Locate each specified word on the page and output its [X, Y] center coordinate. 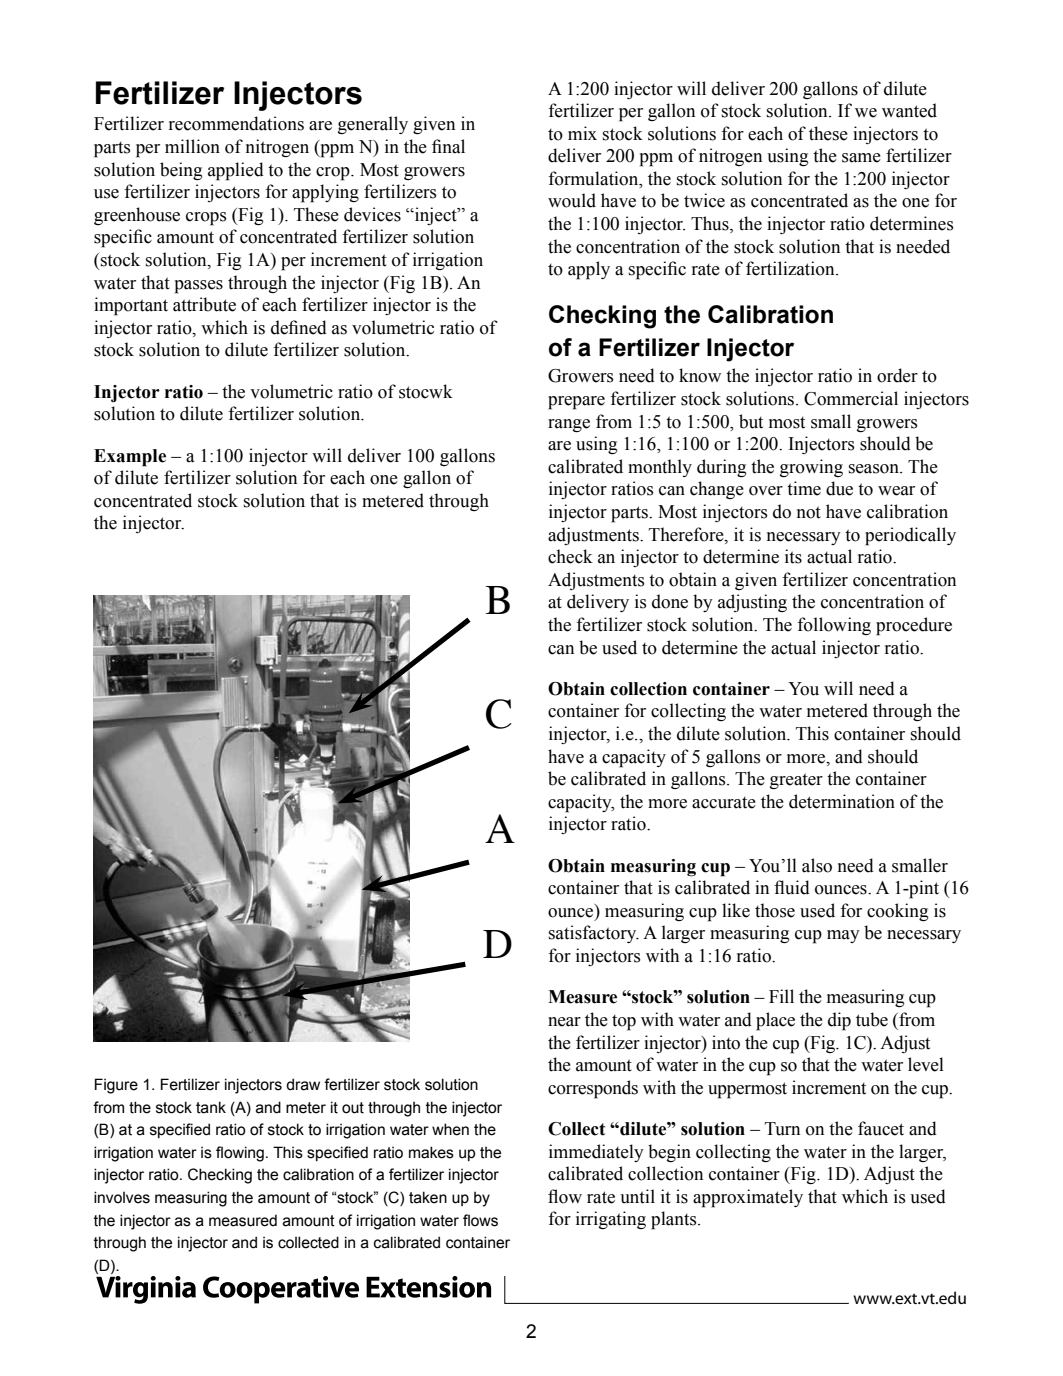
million [192, 146]
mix [582, 133]
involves [122, 1197]
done [670, 601]
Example [130, 458]
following [834, 626]
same [861, 158]
